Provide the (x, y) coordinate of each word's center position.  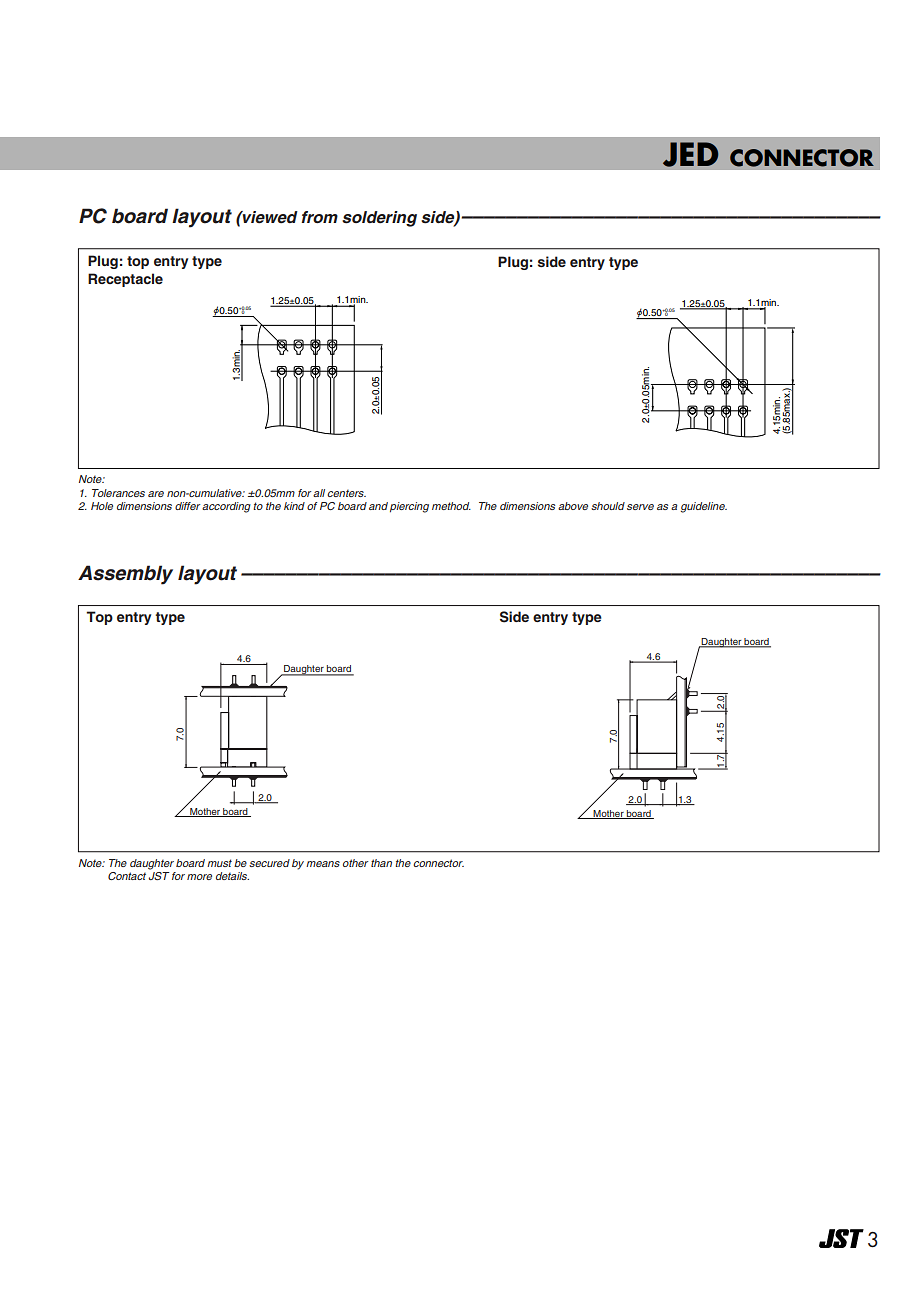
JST (159, 874)
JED (690, 154)
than (381, 863)
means (323, 864)
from (319, 217)
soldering (379, 219)
